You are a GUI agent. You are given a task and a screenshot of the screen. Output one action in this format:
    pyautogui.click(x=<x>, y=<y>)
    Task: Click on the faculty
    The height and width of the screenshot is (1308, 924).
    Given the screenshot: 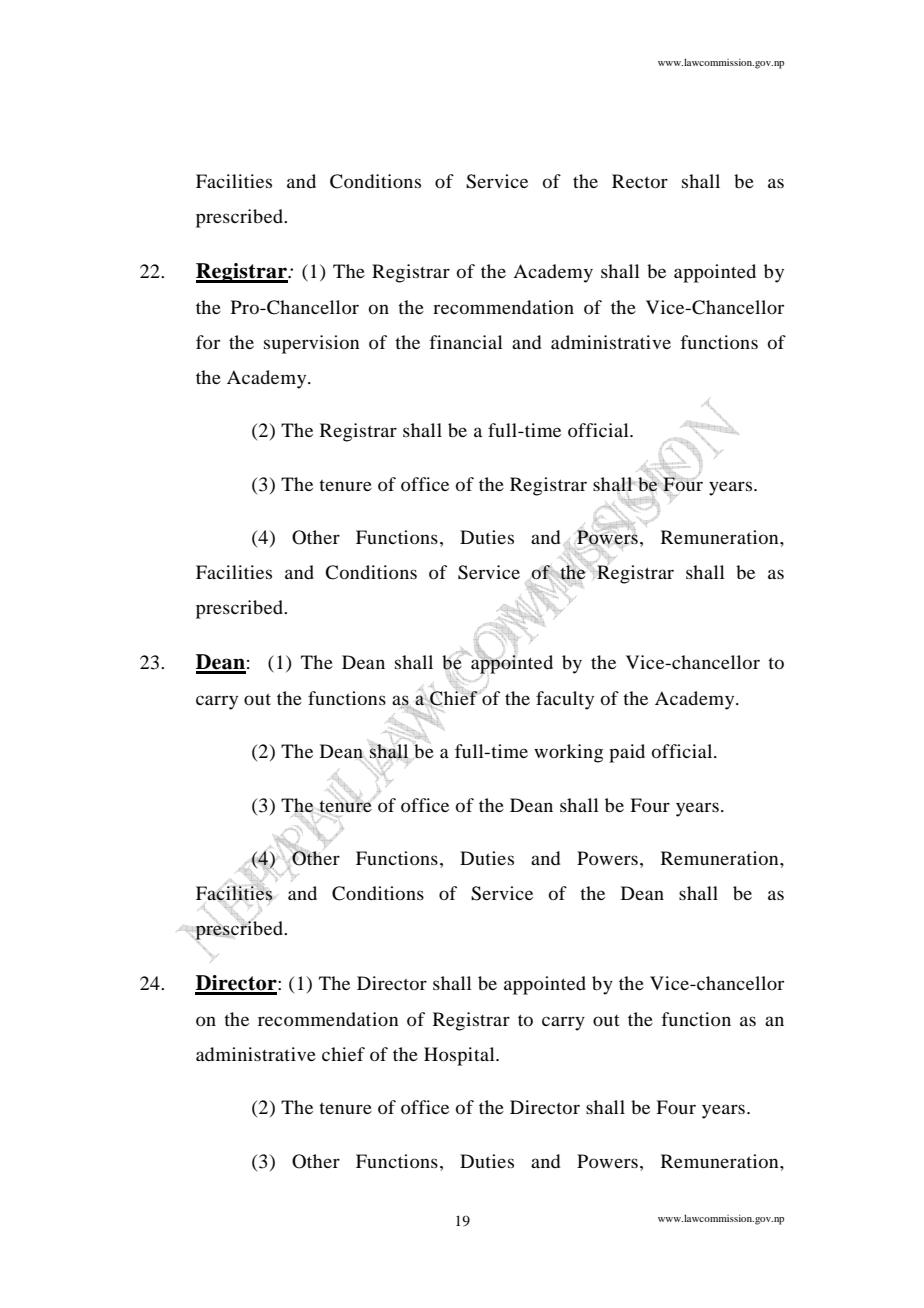 What is the action you would take?
    pyautogui.click(x=565, y=700)
